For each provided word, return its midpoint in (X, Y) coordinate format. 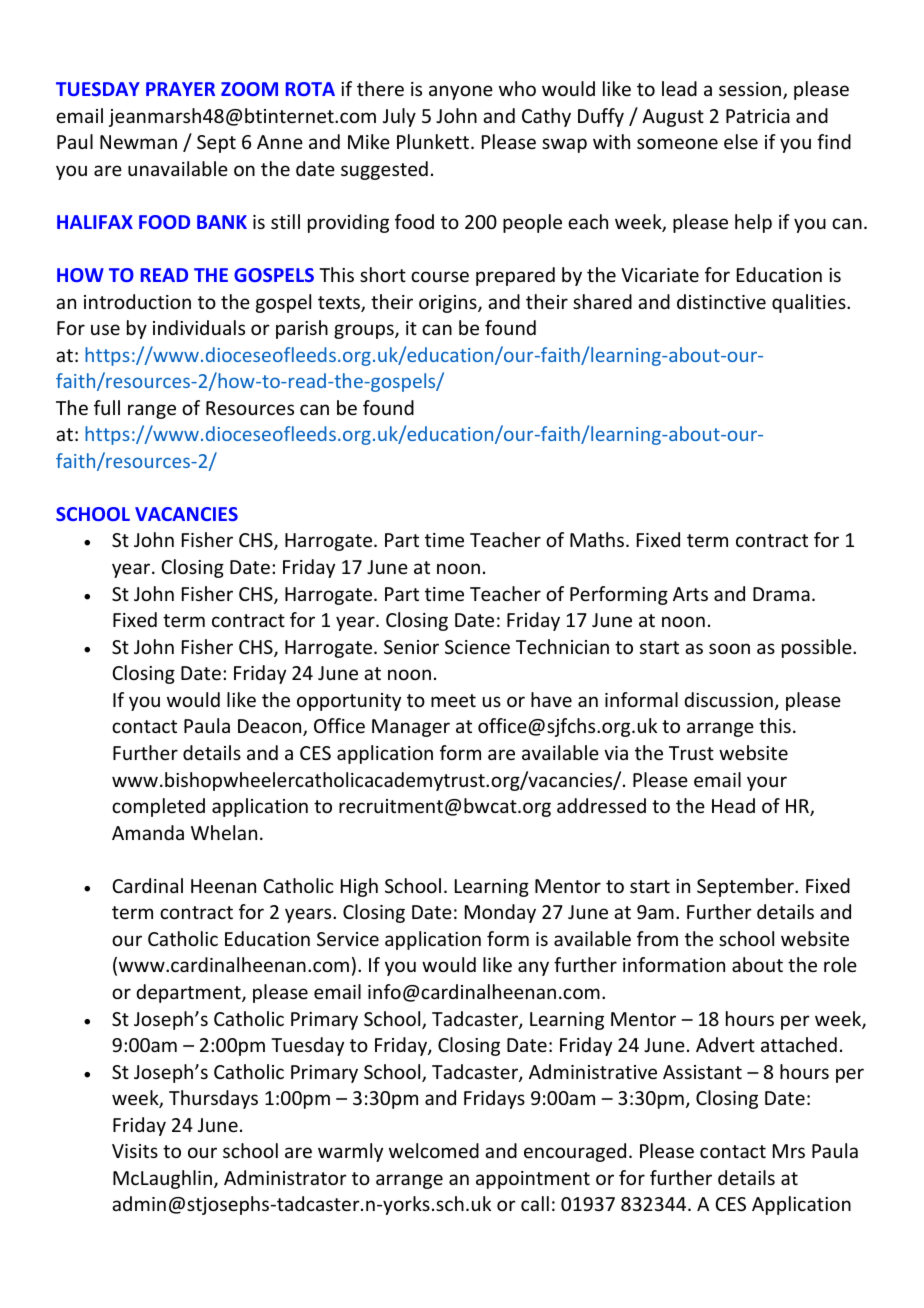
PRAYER (180, 89)
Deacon (271, 727)
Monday (500, 913)
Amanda (148, 832)
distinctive (721, 301)
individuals (199, 327)
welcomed (434, 1150)
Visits (135, 1151)
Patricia (758, 116)
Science (477, 647)
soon (729, 648)
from (657, 938)
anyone (461, 92)
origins (449, 304)
